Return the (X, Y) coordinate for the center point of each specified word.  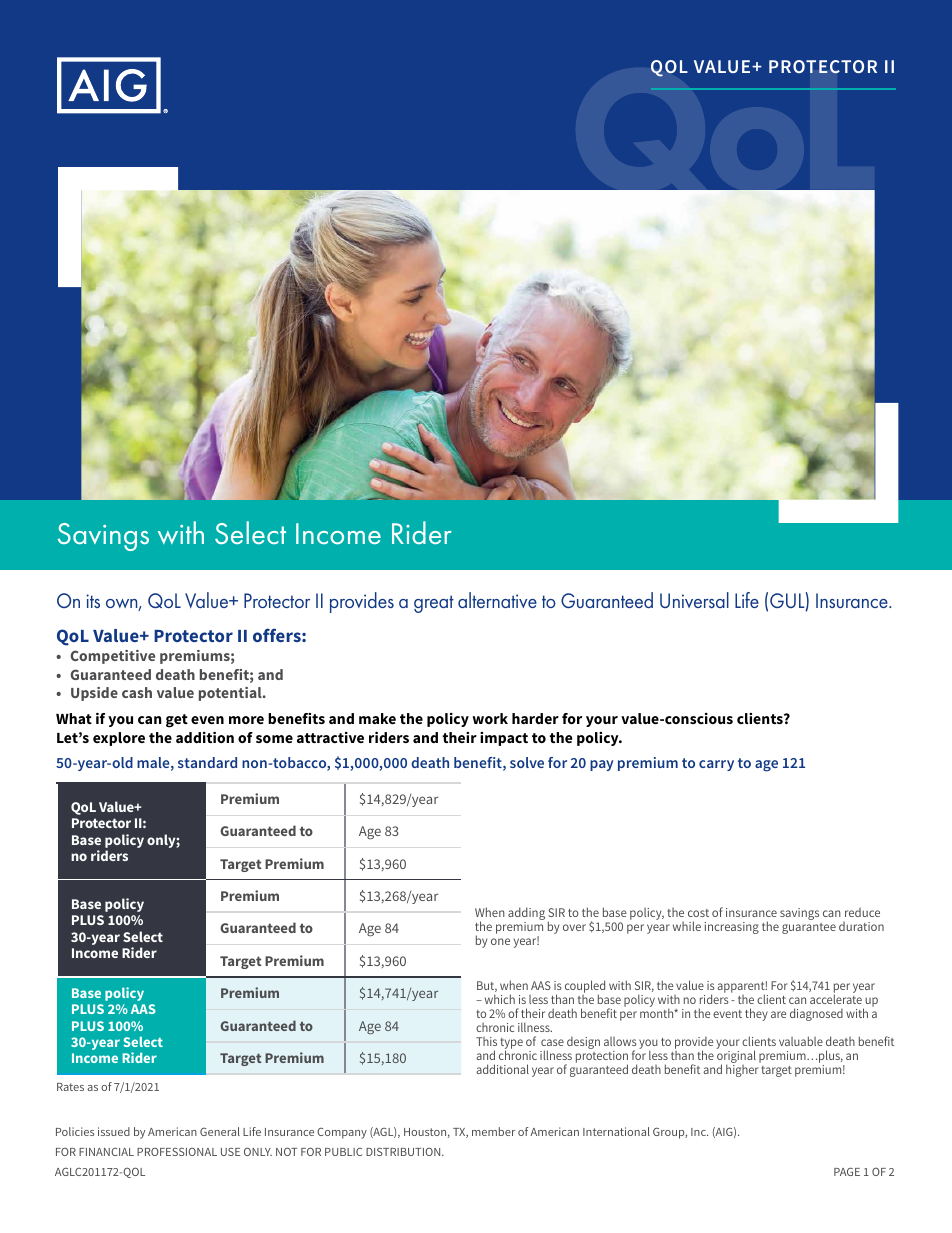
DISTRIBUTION (404, 1152)
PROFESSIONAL (177, 1151)
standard (207, 762)
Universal (694, 600)
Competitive (113, 657)
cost (698, 913)
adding (526, 915)
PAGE (847, 1171)
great (434, 604)
